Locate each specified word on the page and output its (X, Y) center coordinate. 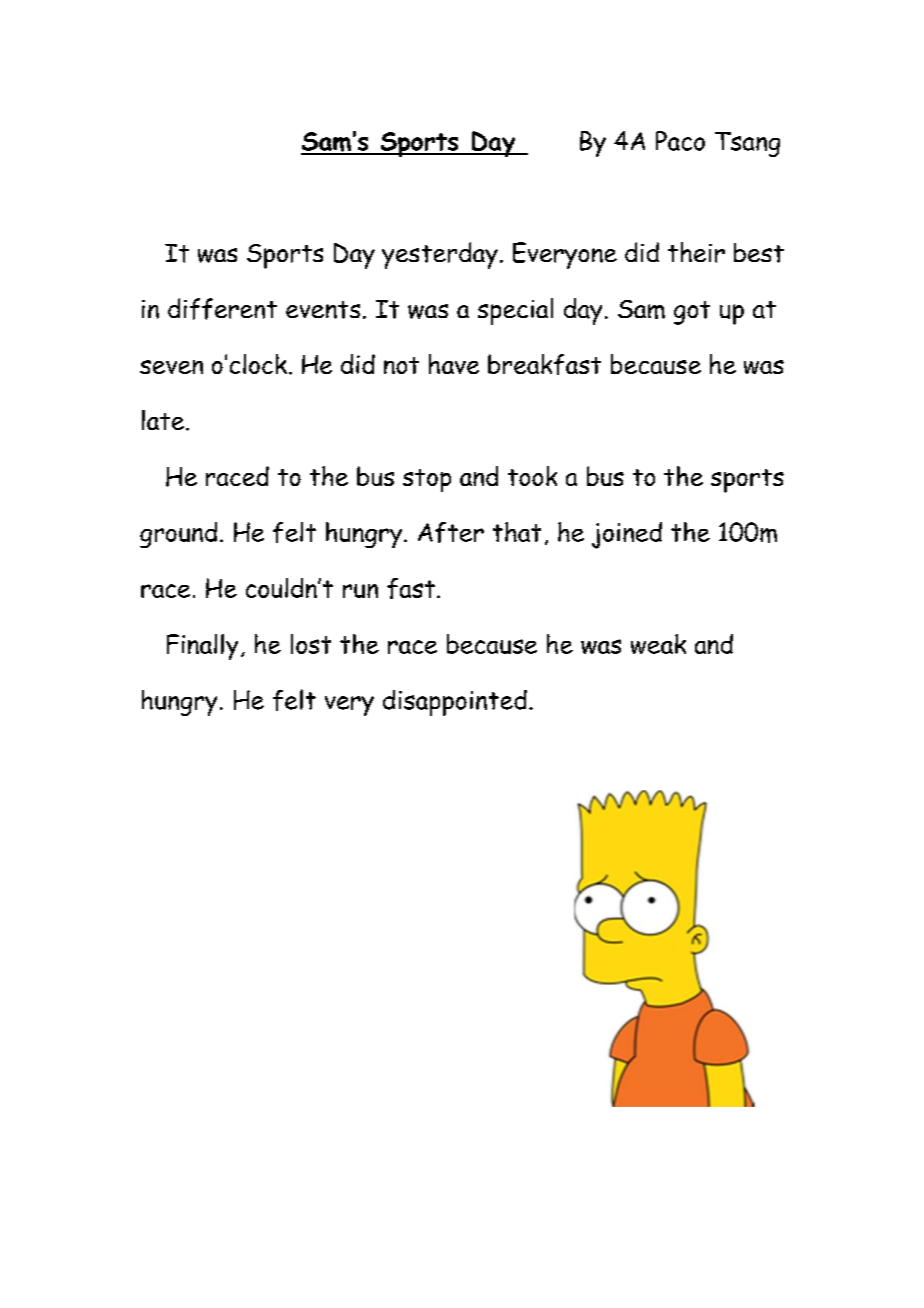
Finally (202, 647)
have (454, 364)
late (164, 420)
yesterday (440, 255)
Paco (680, 141)
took (532, 476)
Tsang (747, 144)
